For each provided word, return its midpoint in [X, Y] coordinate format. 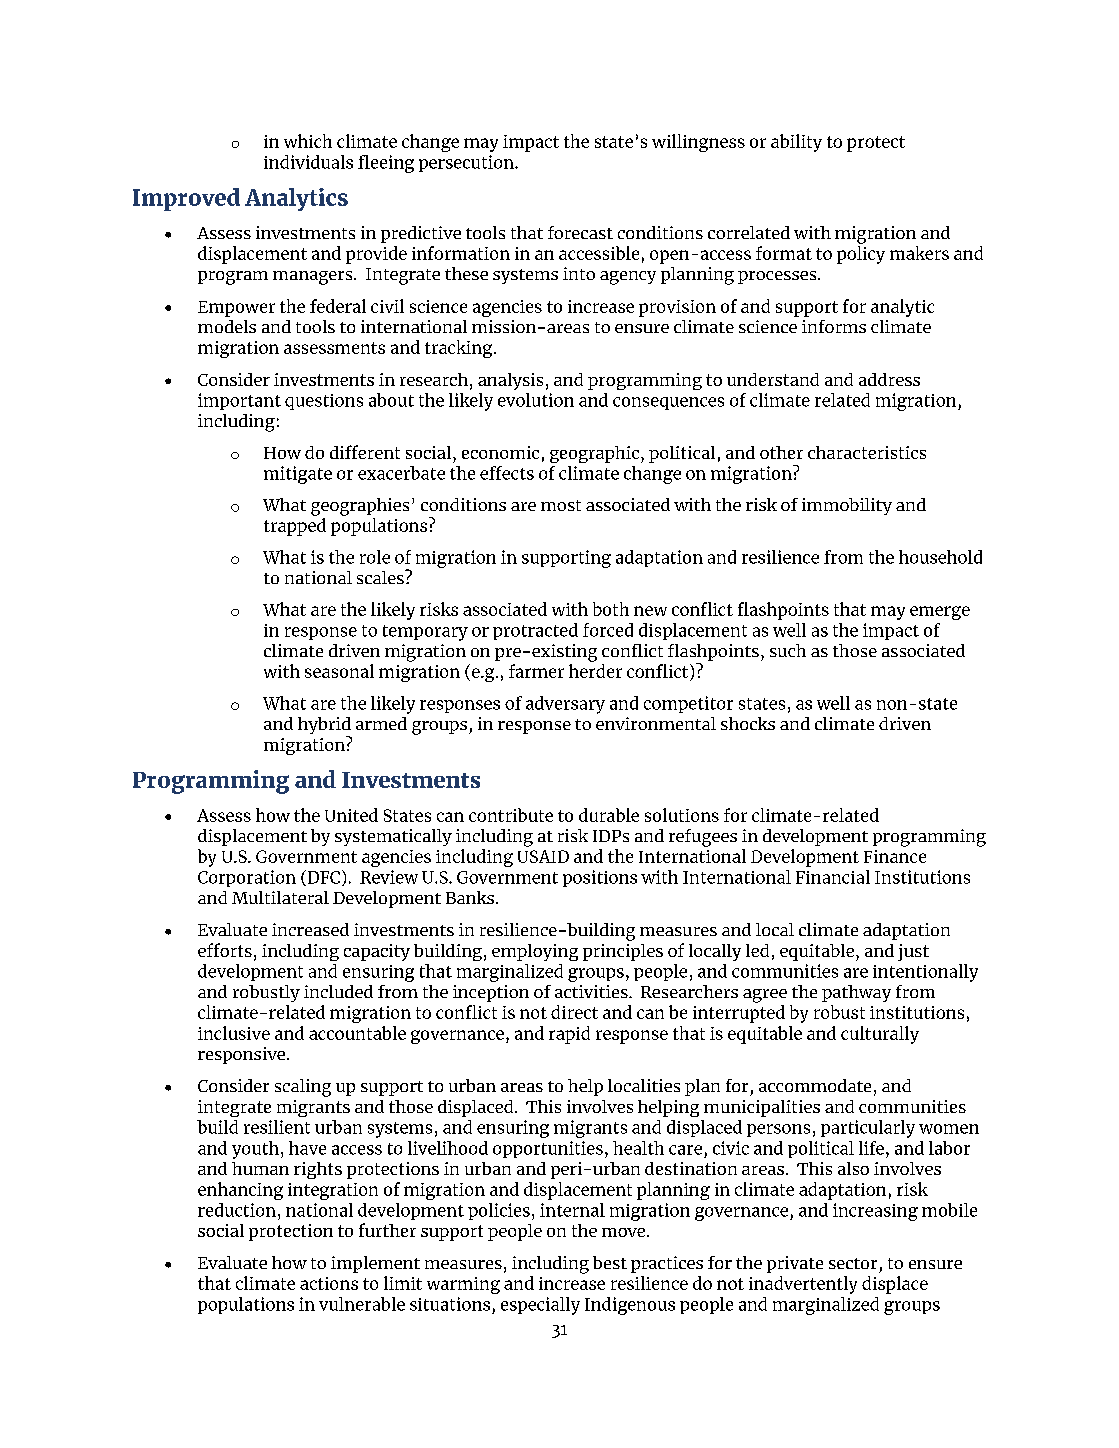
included [338, 991]
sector [853, 1263]
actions [329, 1283]
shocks [748, 723]
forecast [580, 232]
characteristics [867, 452]
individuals [308, 162]
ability [796, 143]
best [610, 1262]
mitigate [298, 475]
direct [574, 1012]
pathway [856, 993]
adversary [565, 705]
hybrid [324, 727]
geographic [594, 454]
